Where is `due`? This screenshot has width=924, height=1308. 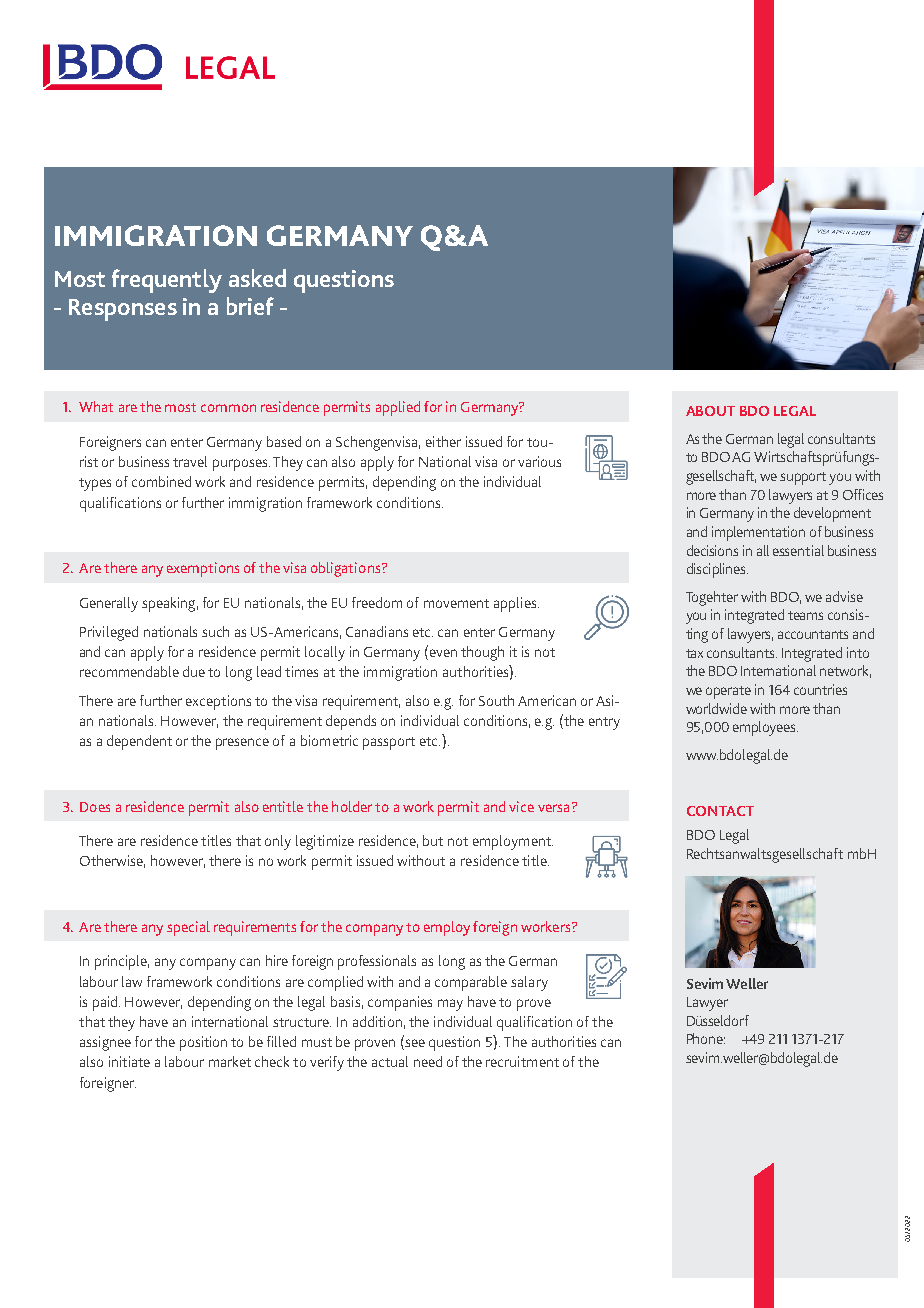 due is located at coordinates (194, 671).
